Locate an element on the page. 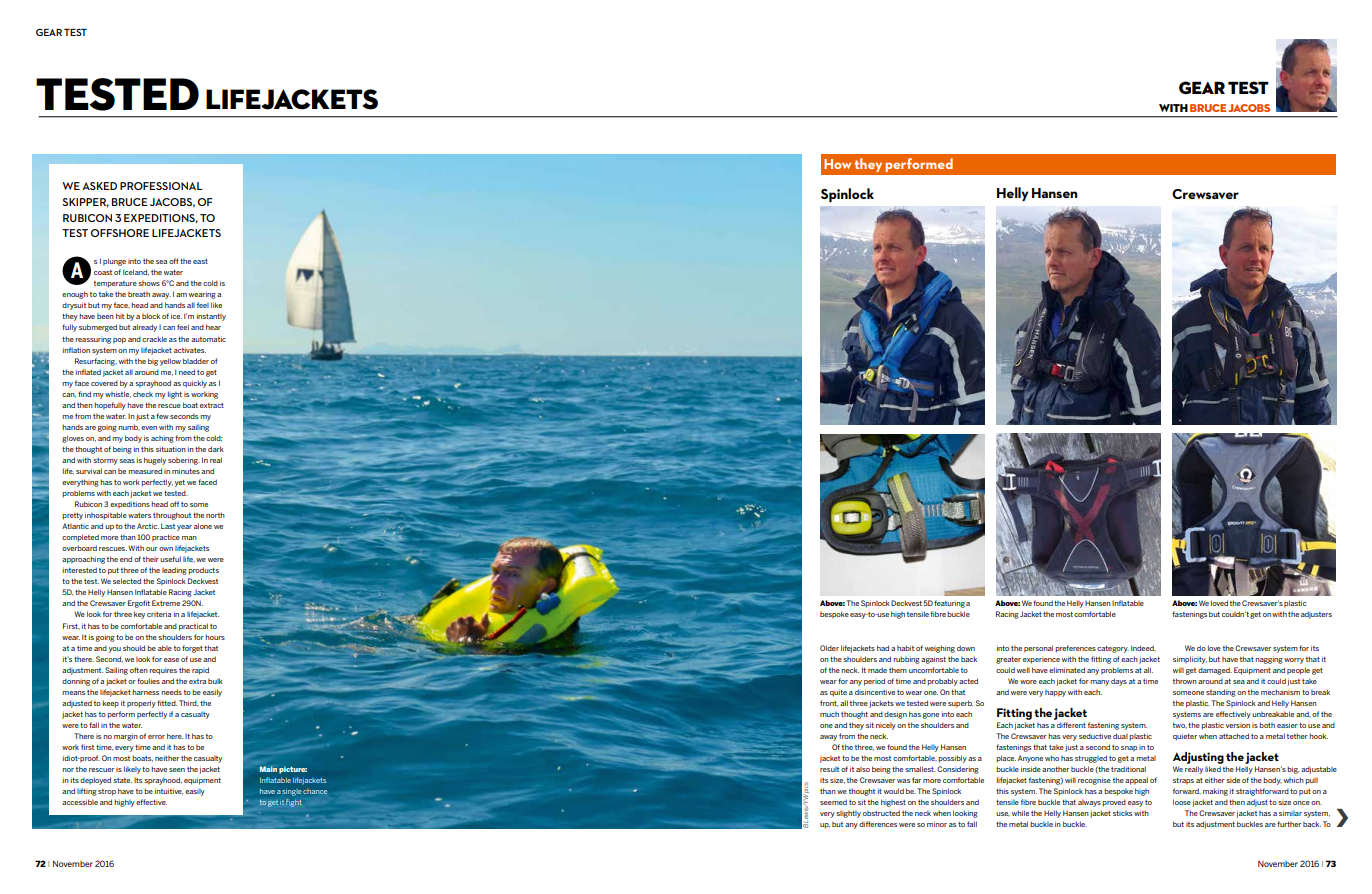  Indeed is located at coordinates (1143, 648).
